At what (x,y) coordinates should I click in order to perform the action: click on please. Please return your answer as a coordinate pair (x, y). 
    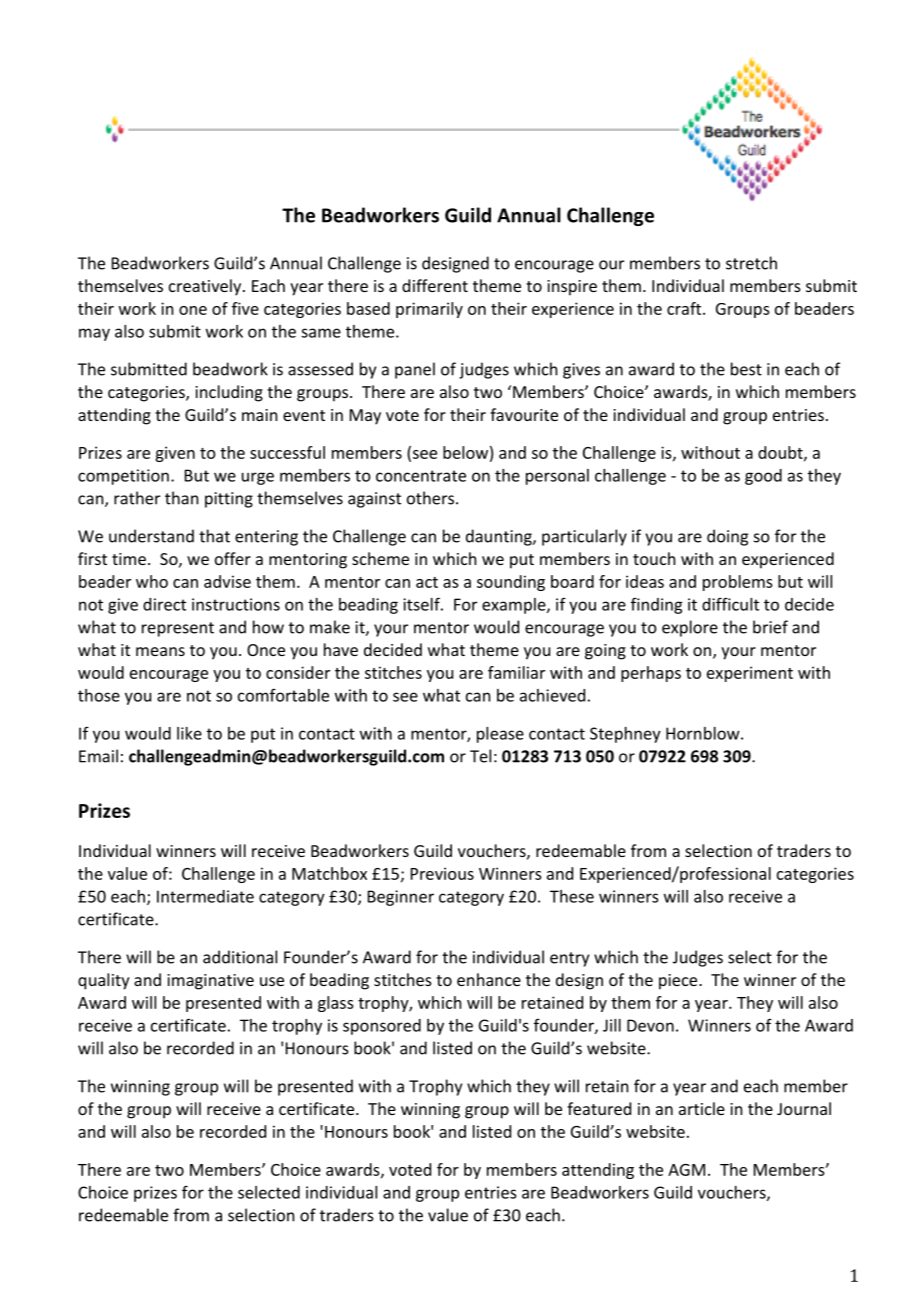
    Looking at the image, I should click on (500, 735).
